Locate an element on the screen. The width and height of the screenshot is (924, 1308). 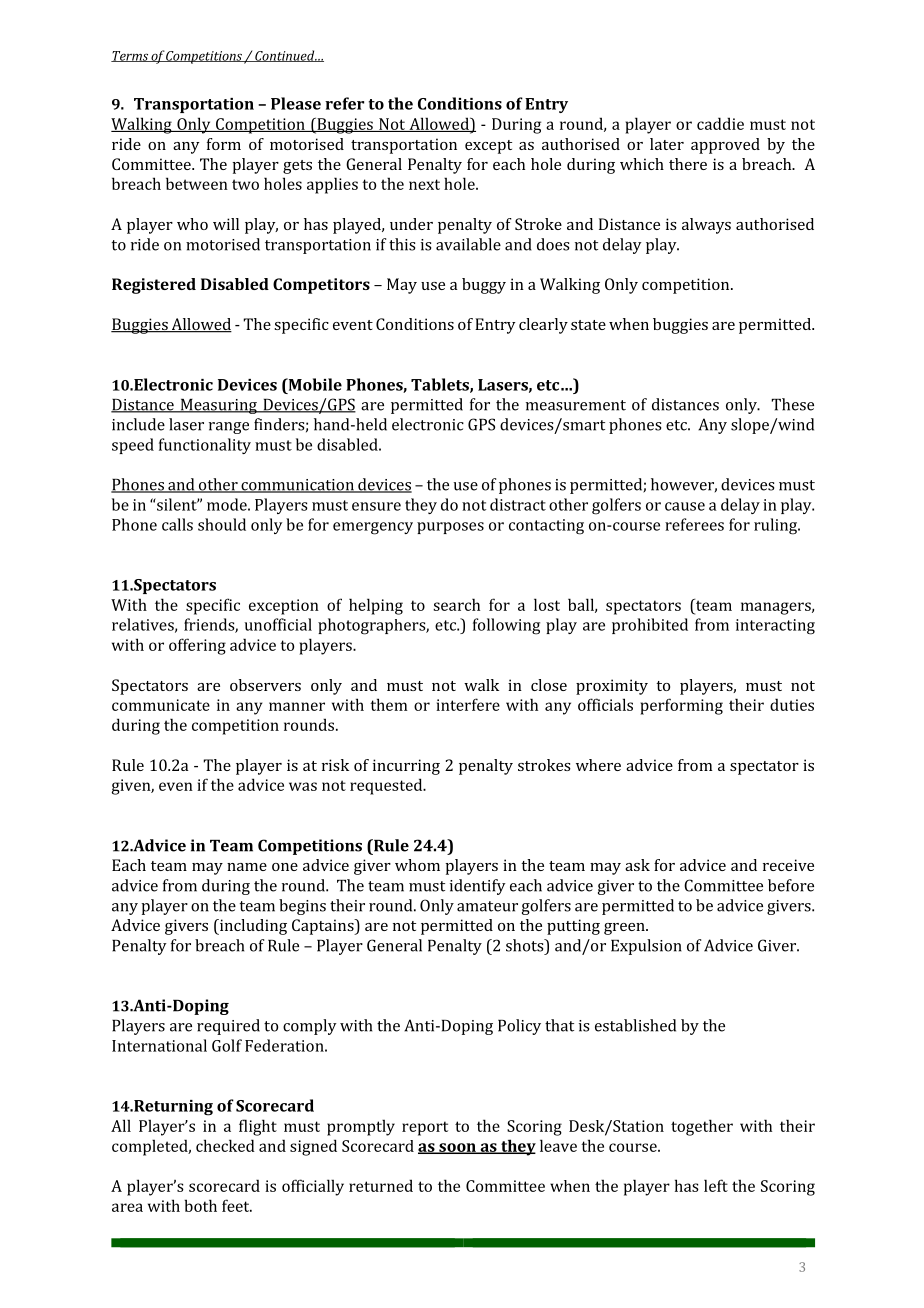
interfere is located at coordinates (468, 704).
